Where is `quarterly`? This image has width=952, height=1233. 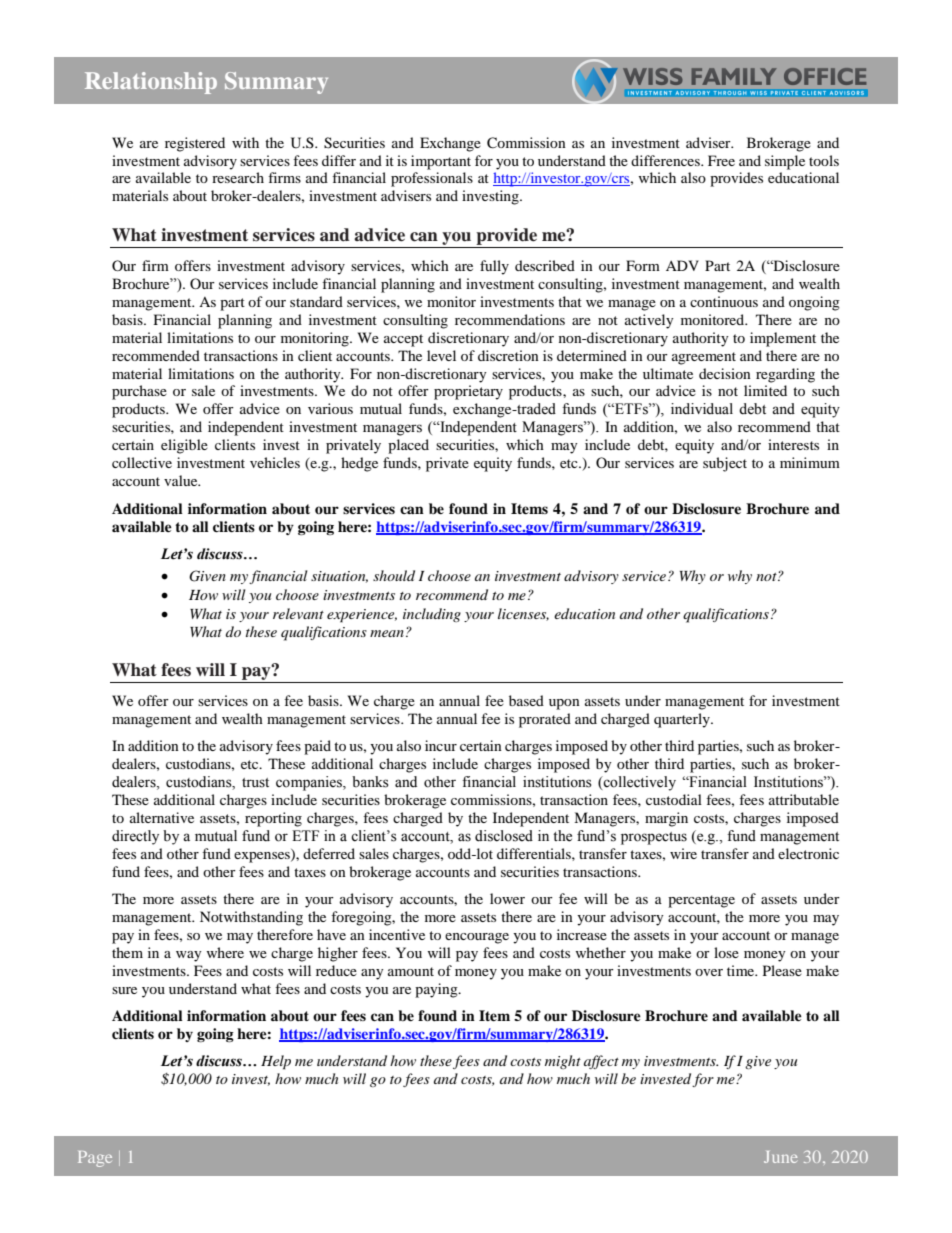 quarterly is located at coordinates (683, 720).
